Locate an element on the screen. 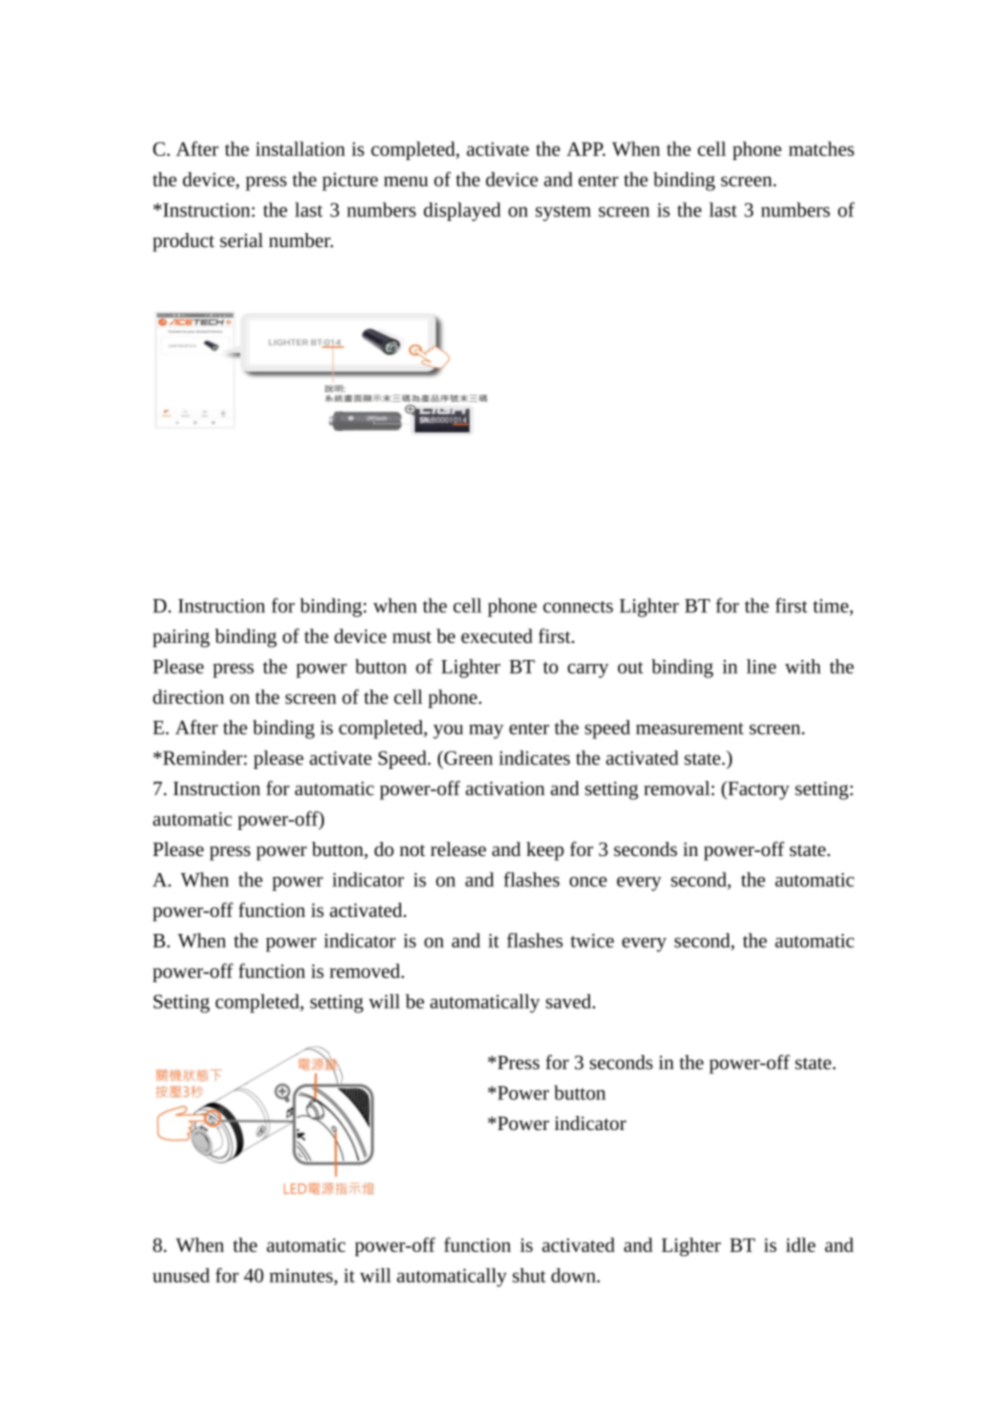  Factory is located at coordinates (757, 790).
